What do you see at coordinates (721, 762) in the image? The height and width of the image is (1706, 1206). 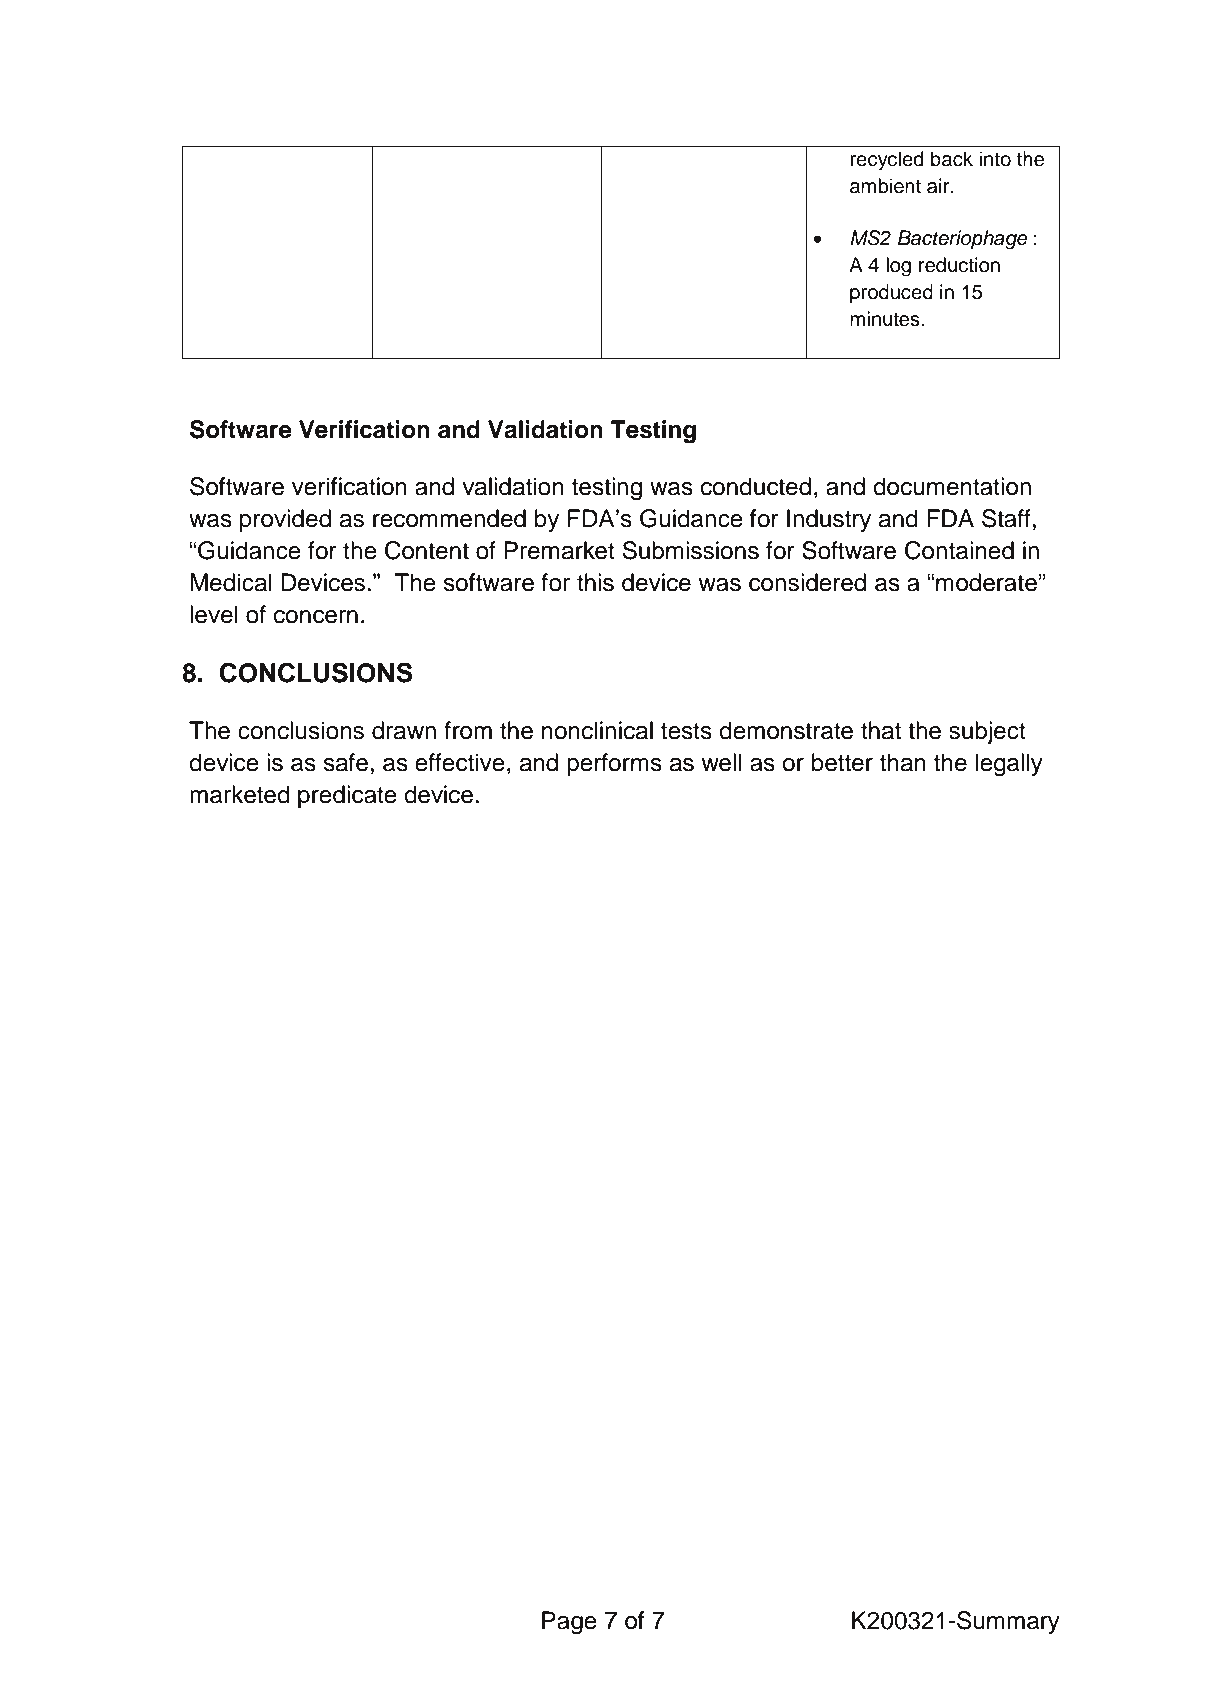 I see `well` at bounding box center [721, 762].
